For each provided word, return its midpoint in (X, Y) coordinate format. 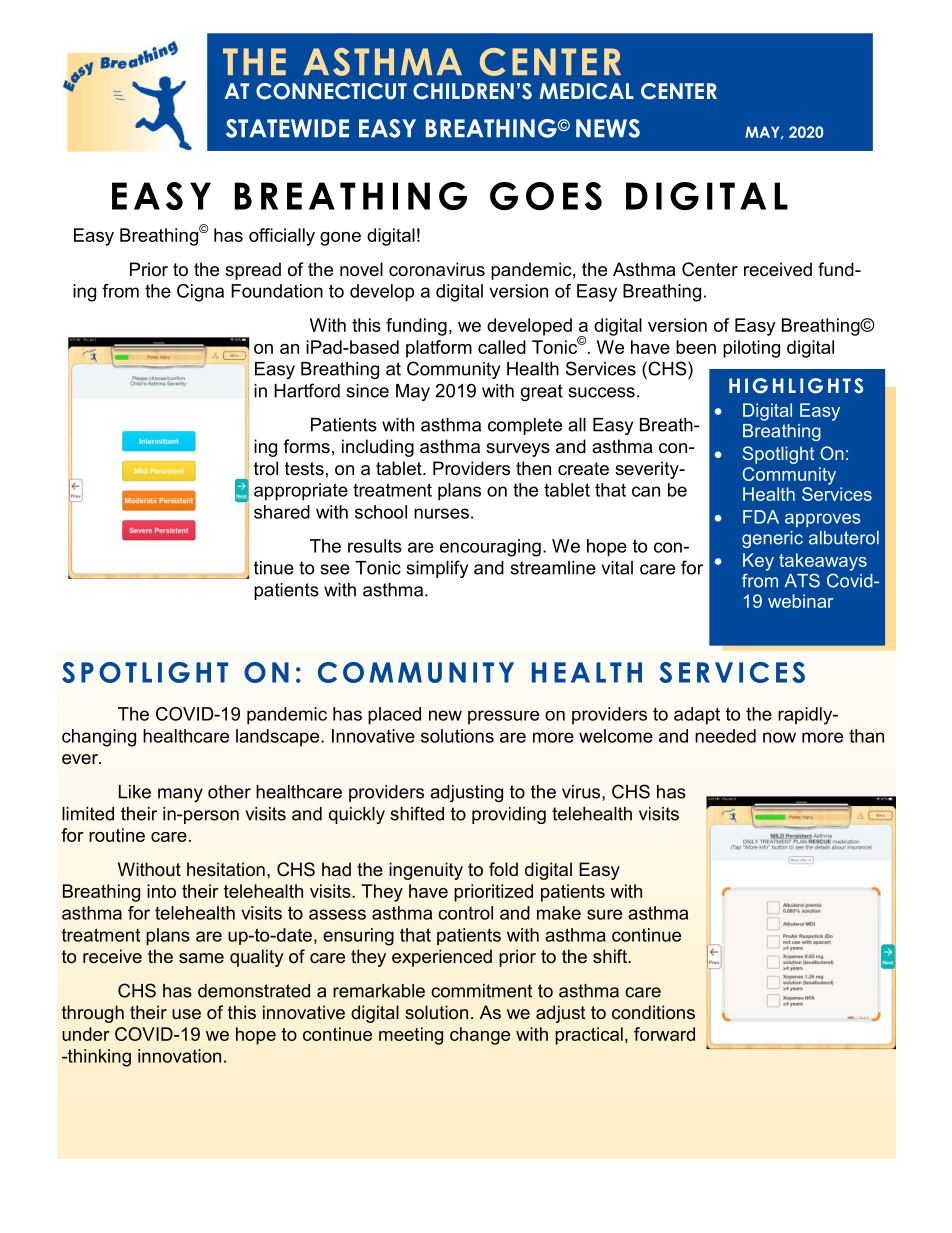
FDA (761, 517)
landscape (279, 737)
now (779, 737)
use (186, 1014)
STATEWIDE (287, 128)
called (502, 347)
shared (282, 512)
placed (394, 716)
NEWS (608, 128)
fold (503, 869)
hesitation (226, 869)
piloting (751, 349)
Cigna (200, 293)
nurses (441, 513)
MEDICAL (586, 91)
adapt (697, 716)
